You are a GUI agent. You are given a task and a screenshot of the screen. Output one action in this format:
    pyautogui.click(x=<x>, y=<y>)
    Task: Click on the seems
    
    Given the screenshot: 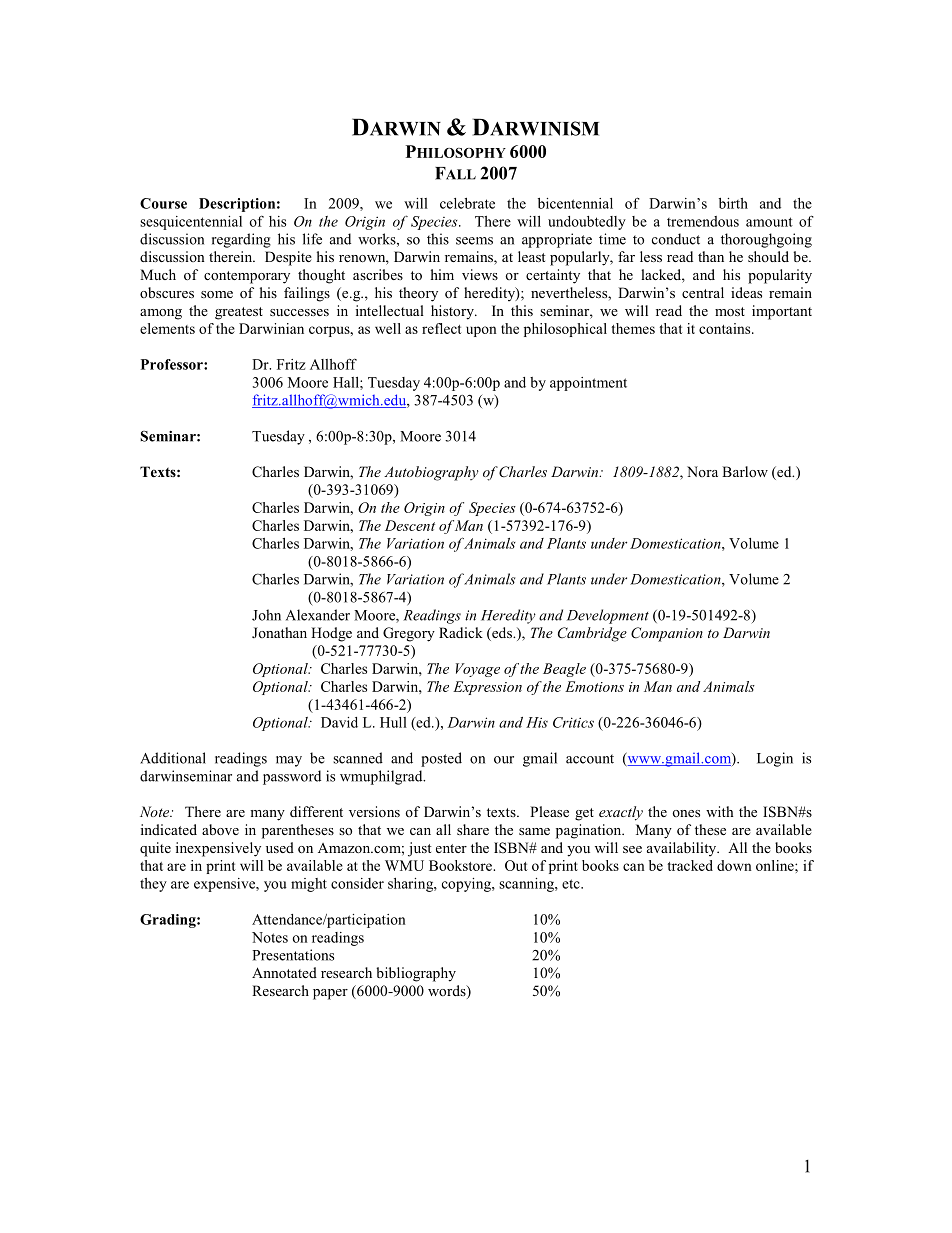 What is the action you would take?
    pyautogui.click(x=474, y=241)
